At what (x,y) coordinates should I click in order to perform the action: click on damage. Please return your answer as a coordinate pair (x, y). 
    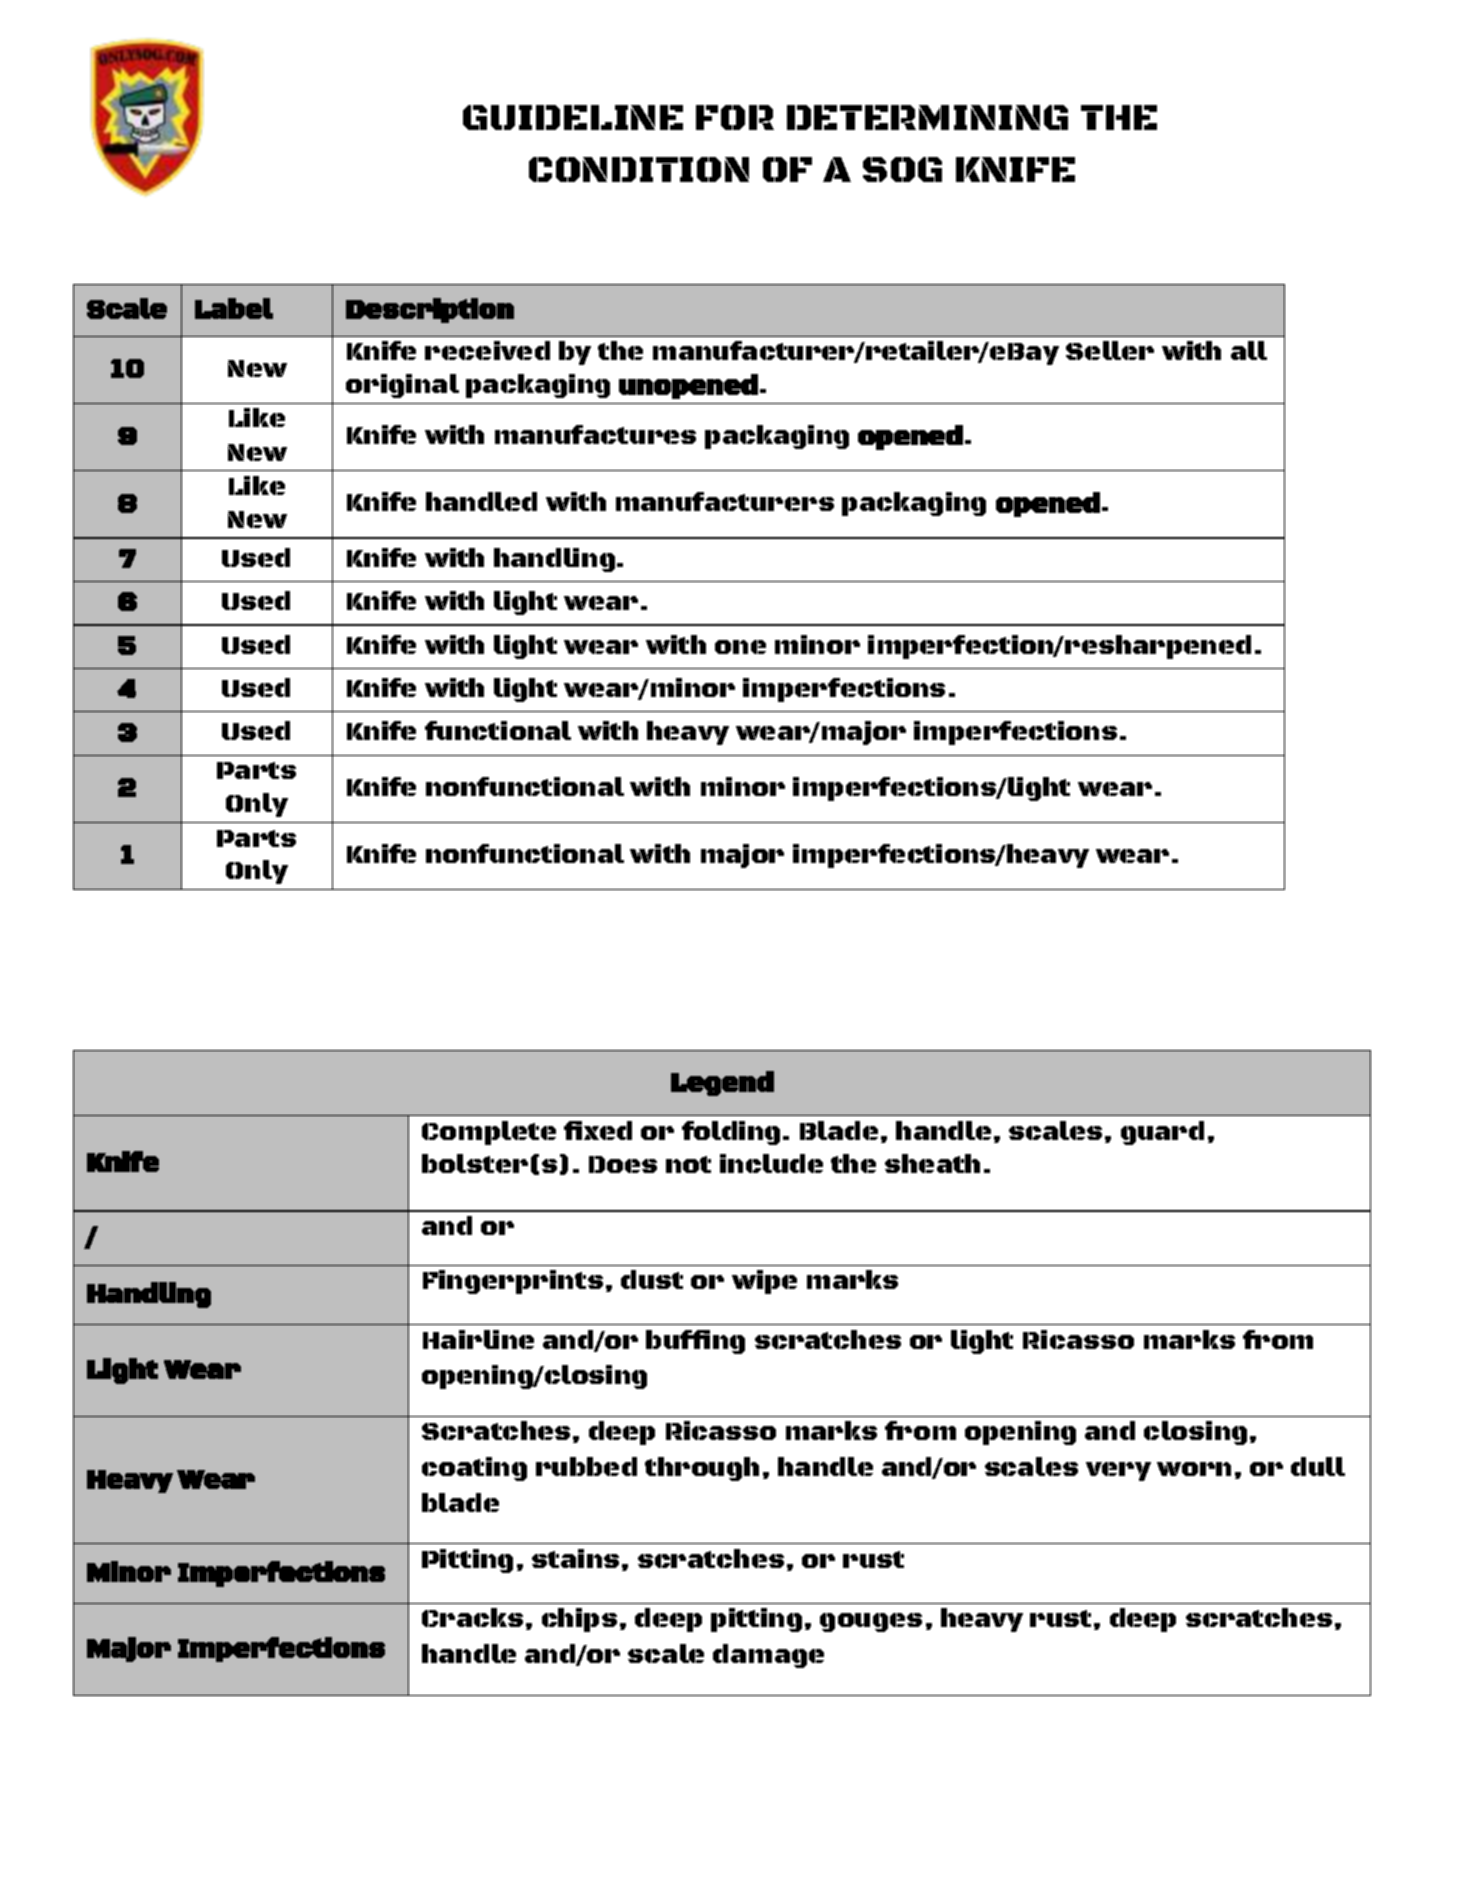
    Looking at the image, I should click on (768, 1656).
